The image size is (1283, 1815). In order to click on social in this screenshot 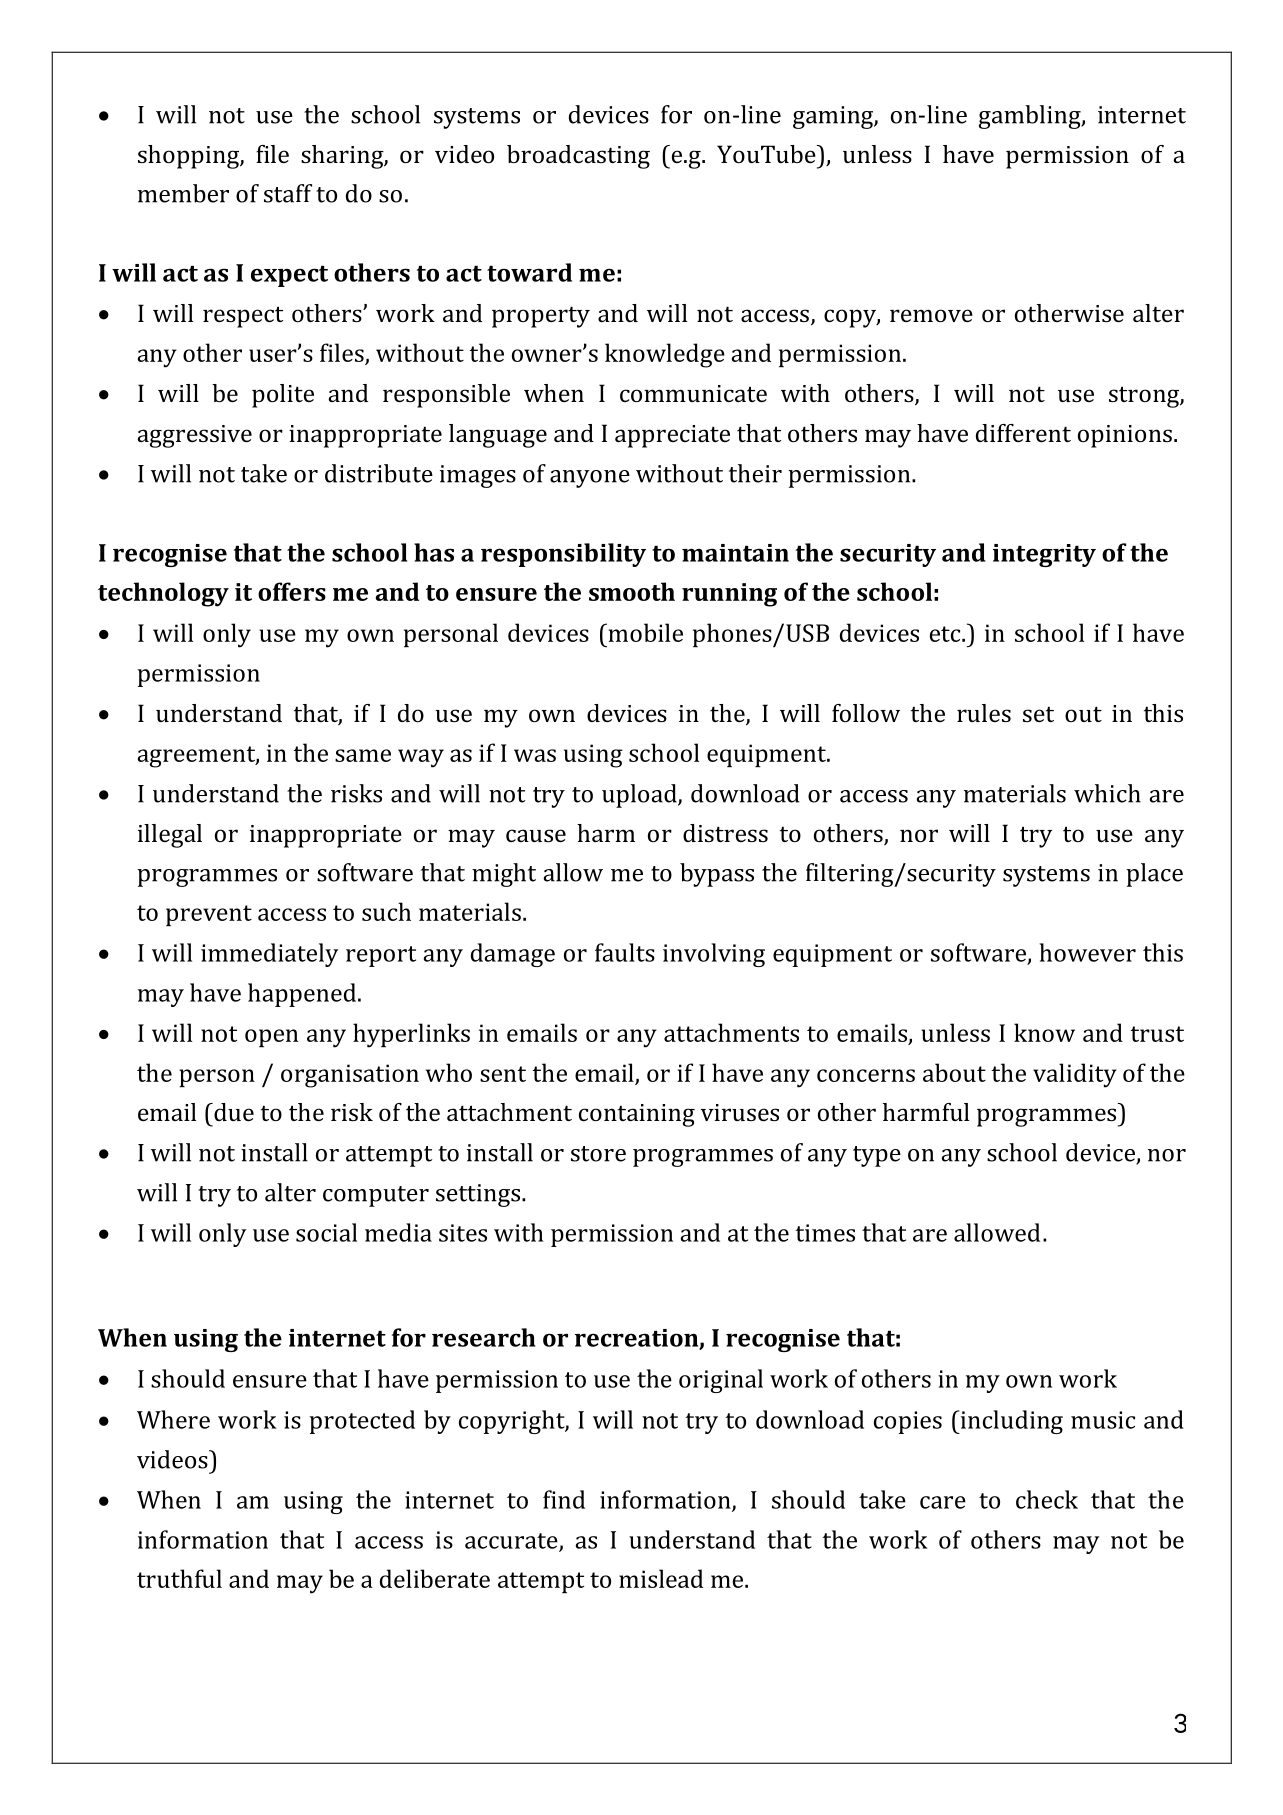, I will do `click(326, 1232)`.
